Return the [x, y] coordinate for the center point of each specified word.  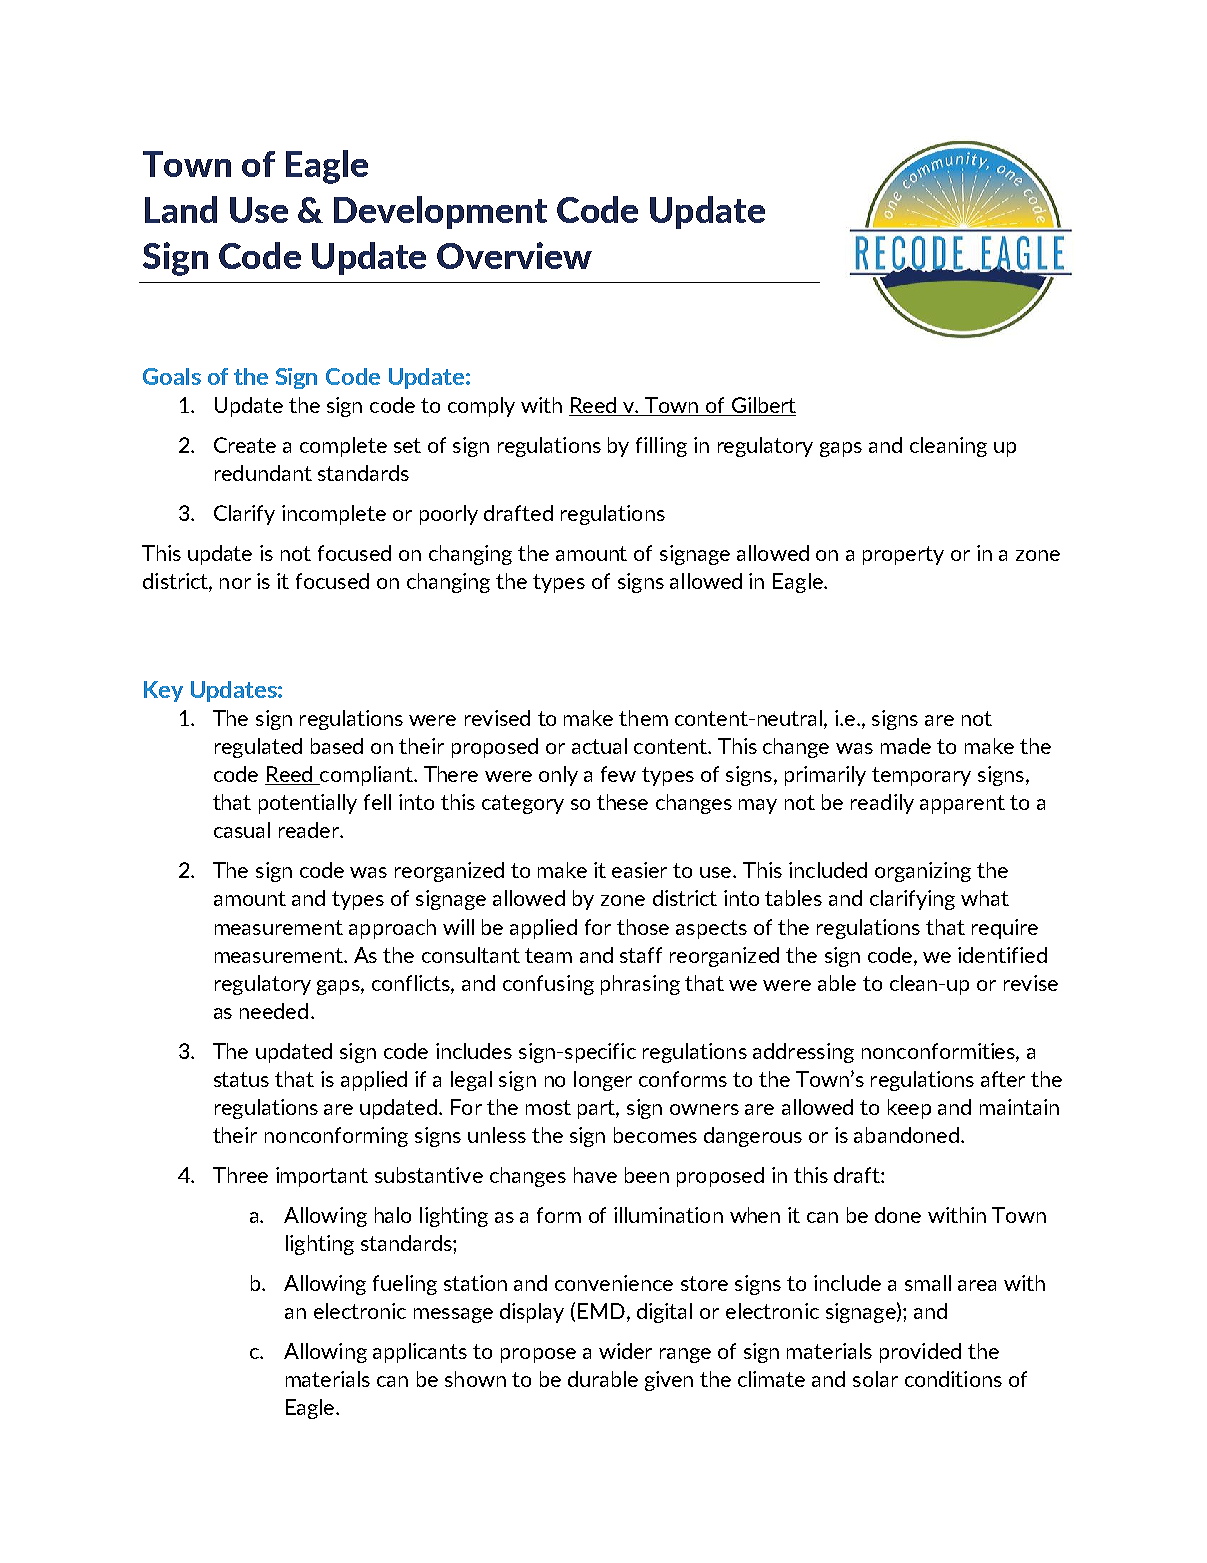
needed [274, 1011]
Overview [514, 255]
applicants [420, 1353]
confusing [548, 985]
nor [235, 583]
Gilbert [762, 406]
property [903, 555]
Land [181, 209]
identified [1002, 955]
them [643, 718]
